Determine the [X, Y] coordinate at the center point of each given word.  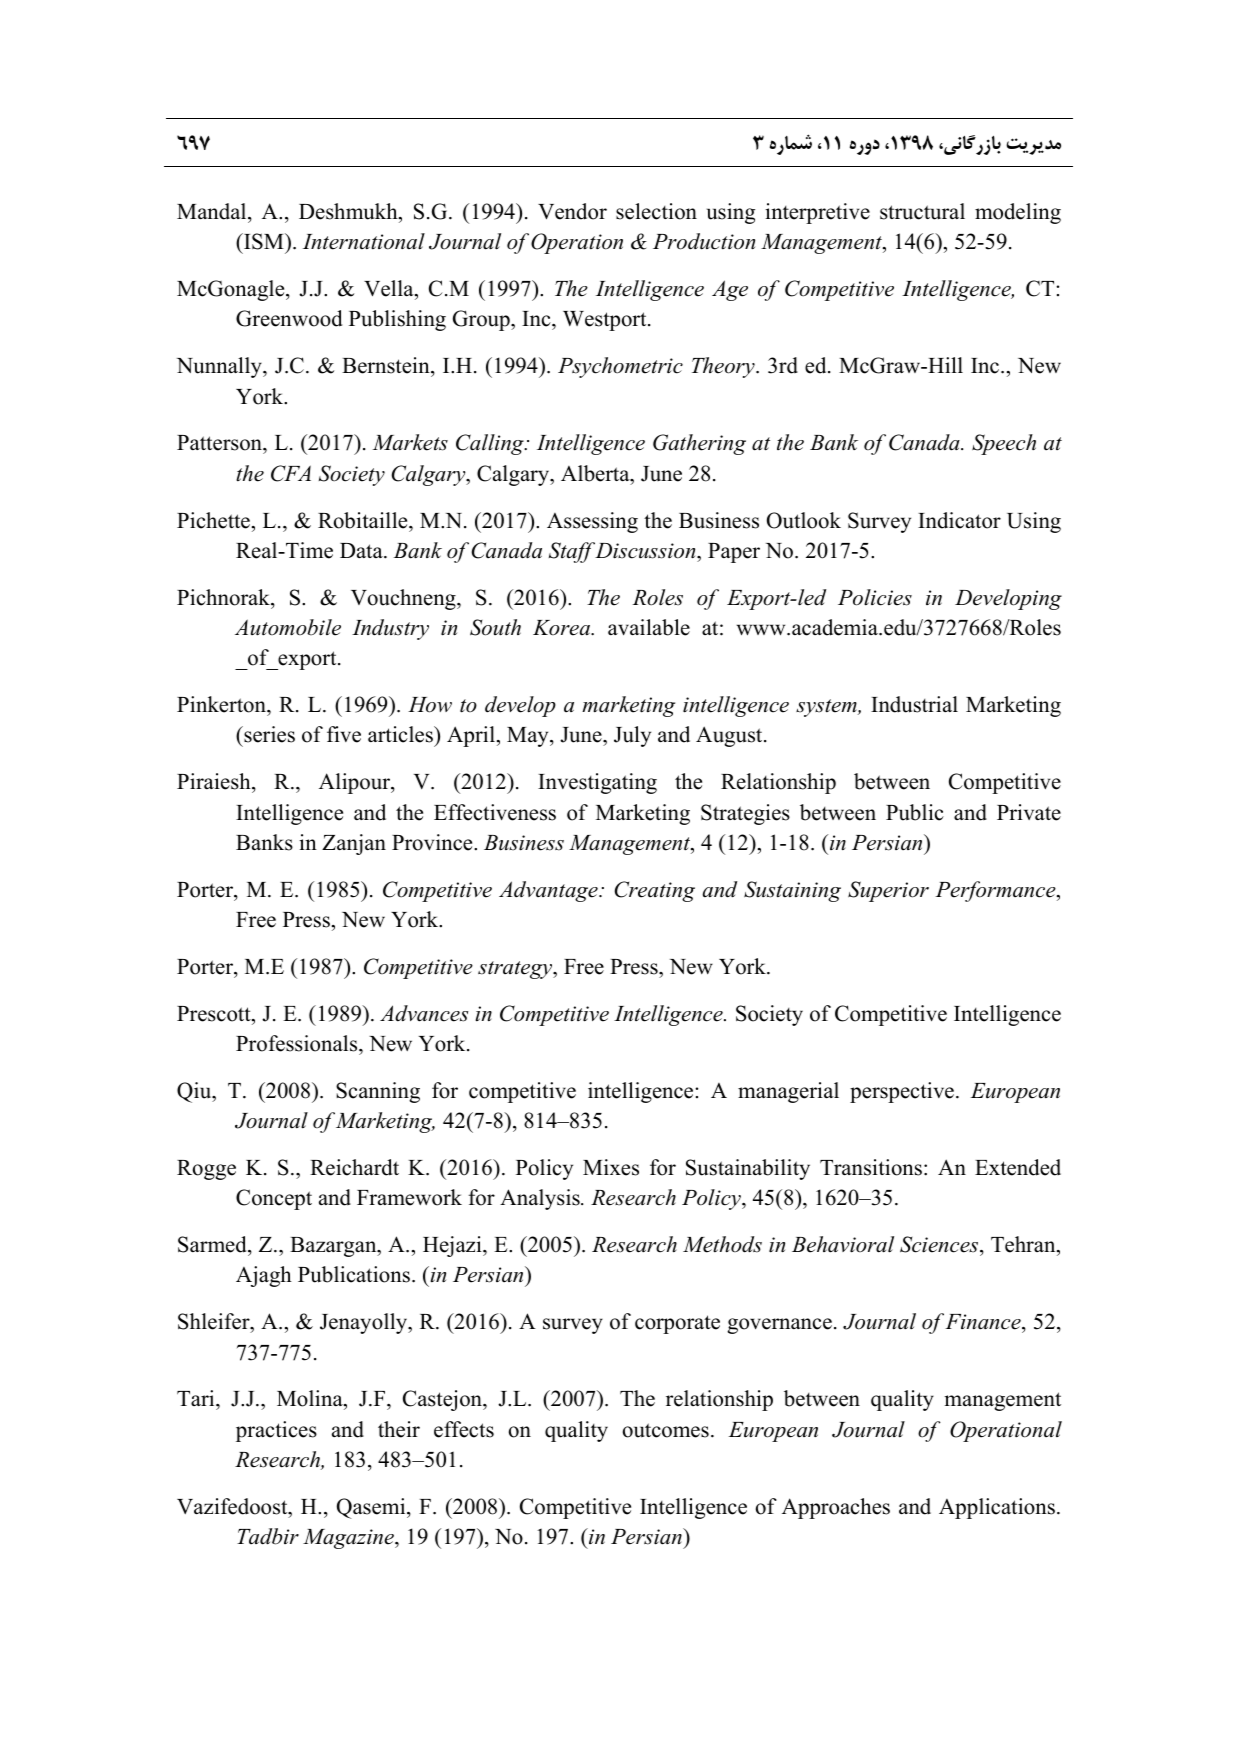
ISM [264, 241]
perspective [902, 1092]
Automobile [288, 627]
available [649, 627]
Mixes [611, 1167]
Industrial [914, 704]
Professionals [298, 1043]
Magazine [349, 1539]
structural [922, 211]
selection [656, 211]
